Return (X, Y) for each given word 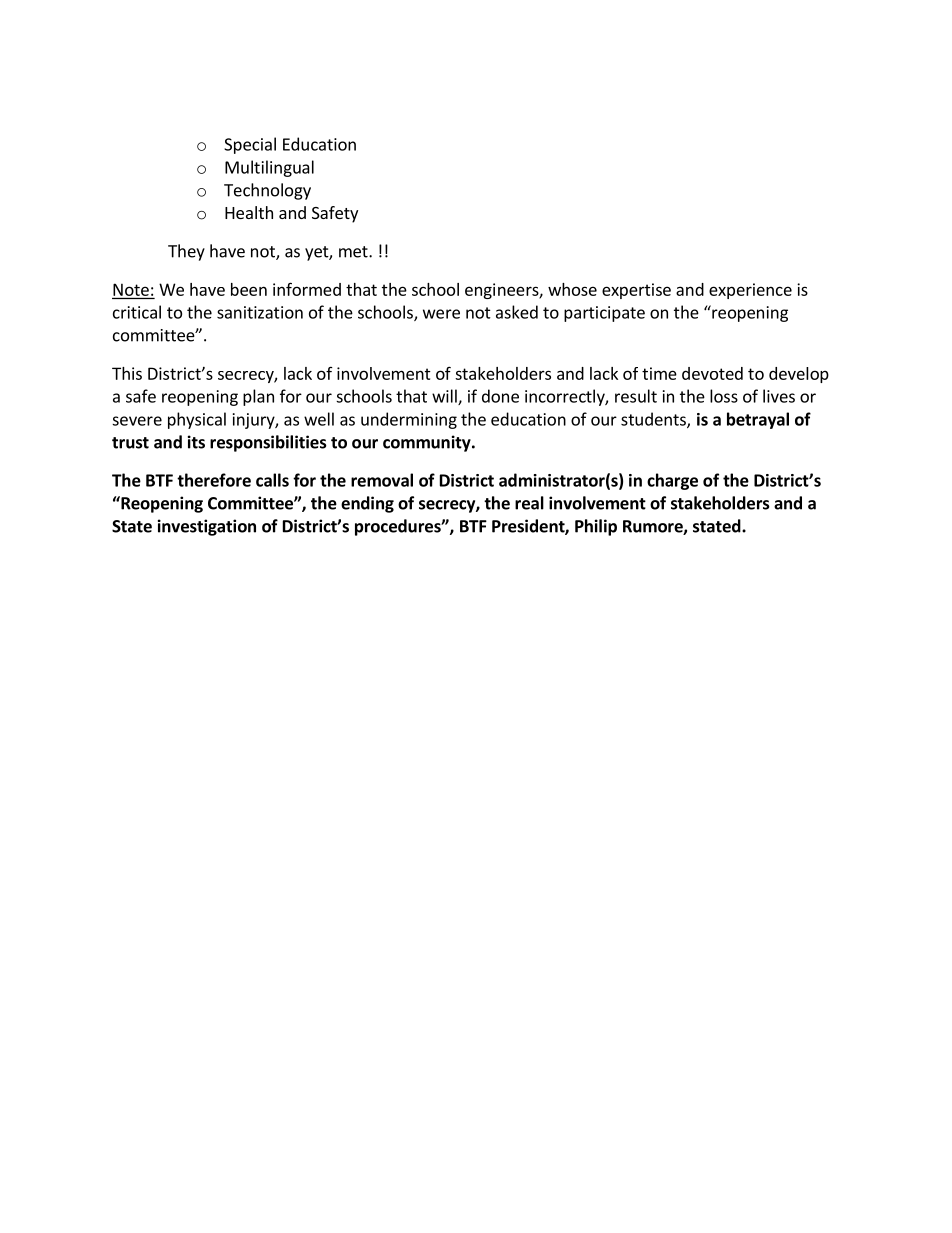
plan (258, 397)
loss (724, 396)
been (249, 289)
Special (250, 145)
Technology (267, 191)
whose (572, 289)
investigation (207, 527)
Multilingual (269, 168)
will (445, 397)
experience (750, 291)
